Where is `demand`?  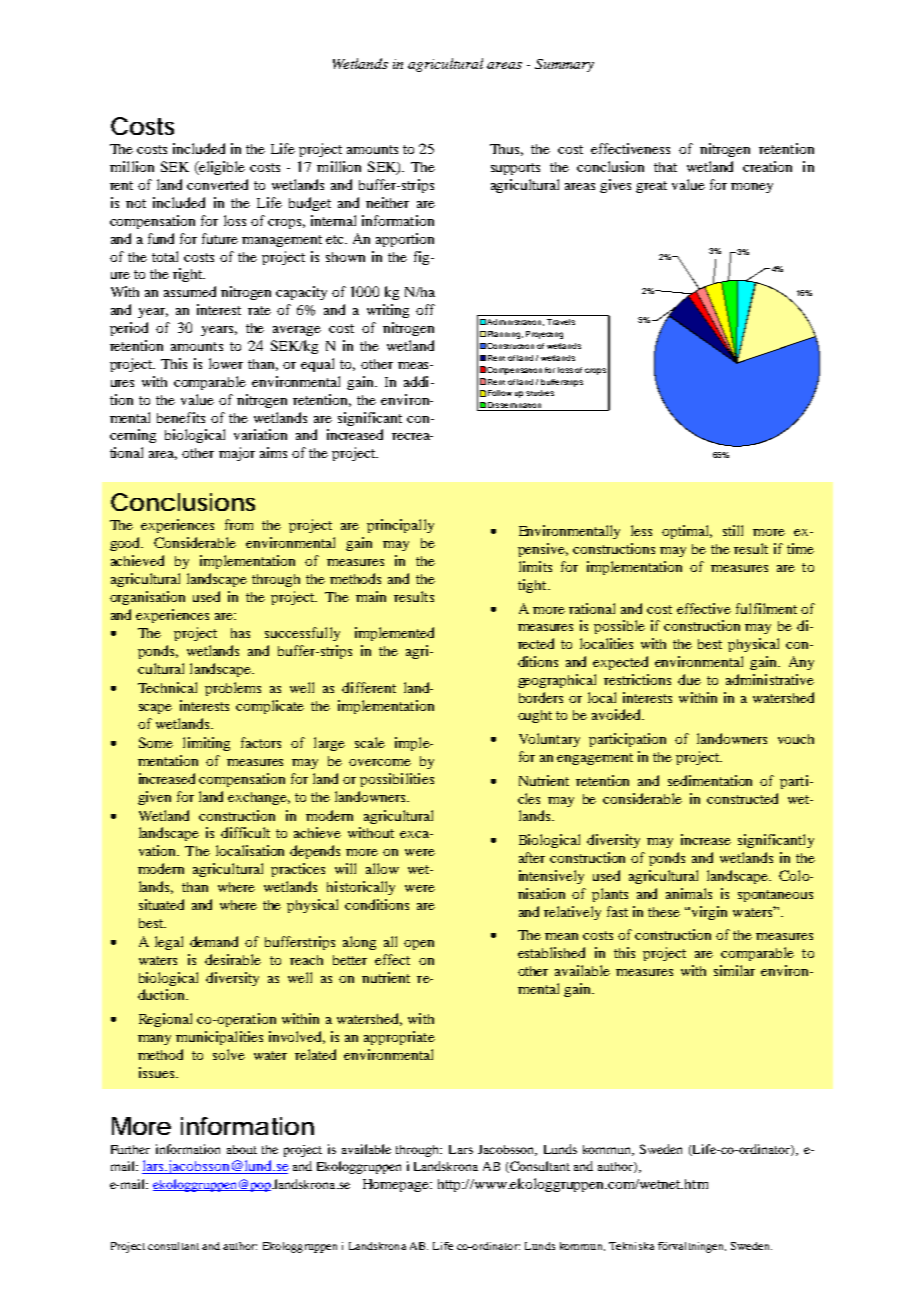
demand is located at coordinates (214, 941).
